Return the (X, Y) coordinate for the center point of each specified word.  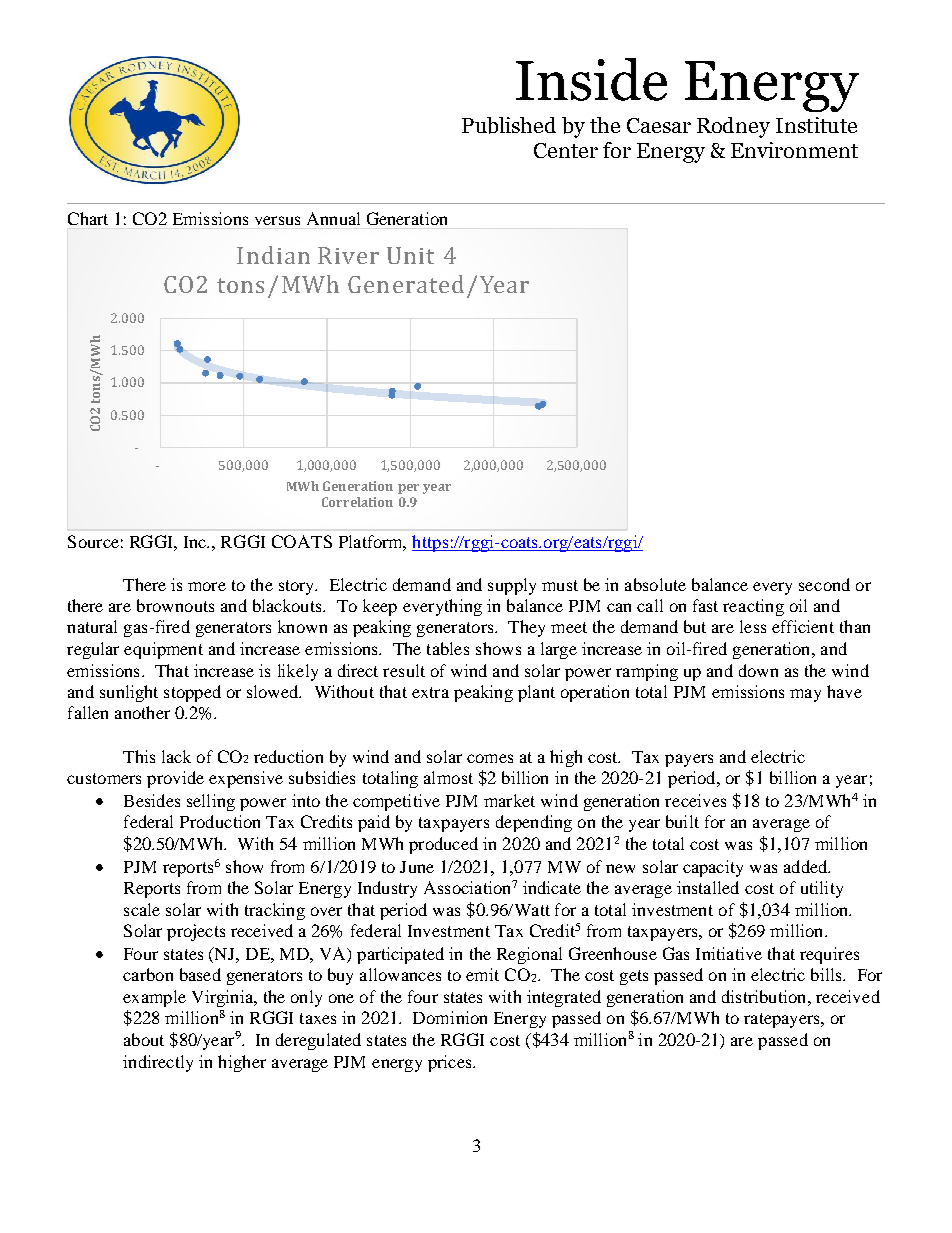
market (509, 800)
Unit (410, 255)
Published (509, 125)
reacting (753, 607)
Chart (88, 218)
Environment (794, 150)
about (144, 1039)
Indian (273, 255)
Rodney (733, 127)
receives (695, 800)
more (207, 586)
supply (512, 586)
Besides (152, 800)
